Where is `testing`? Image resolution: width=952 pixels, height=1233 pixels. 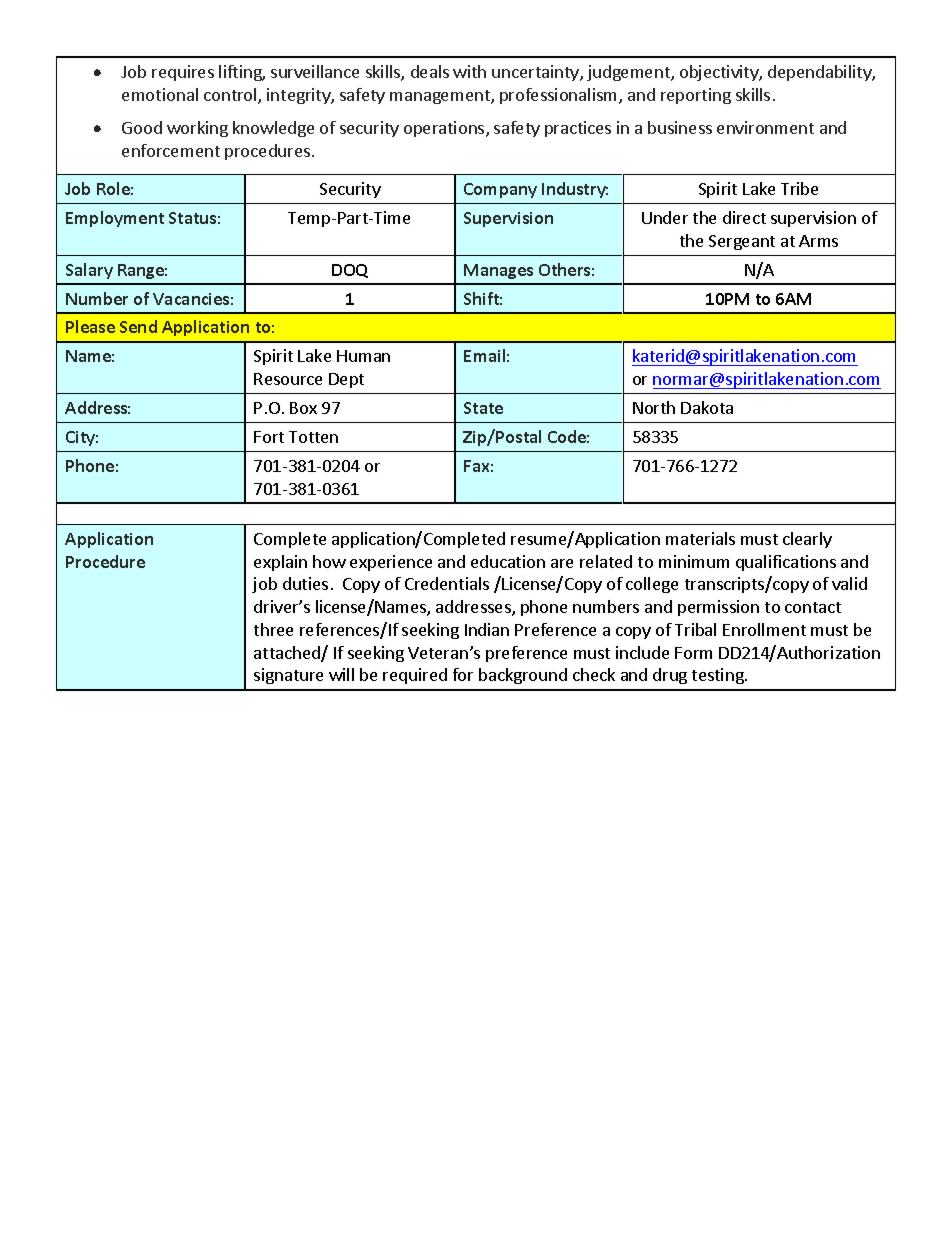 testing is located at coordinates (719, 676).
